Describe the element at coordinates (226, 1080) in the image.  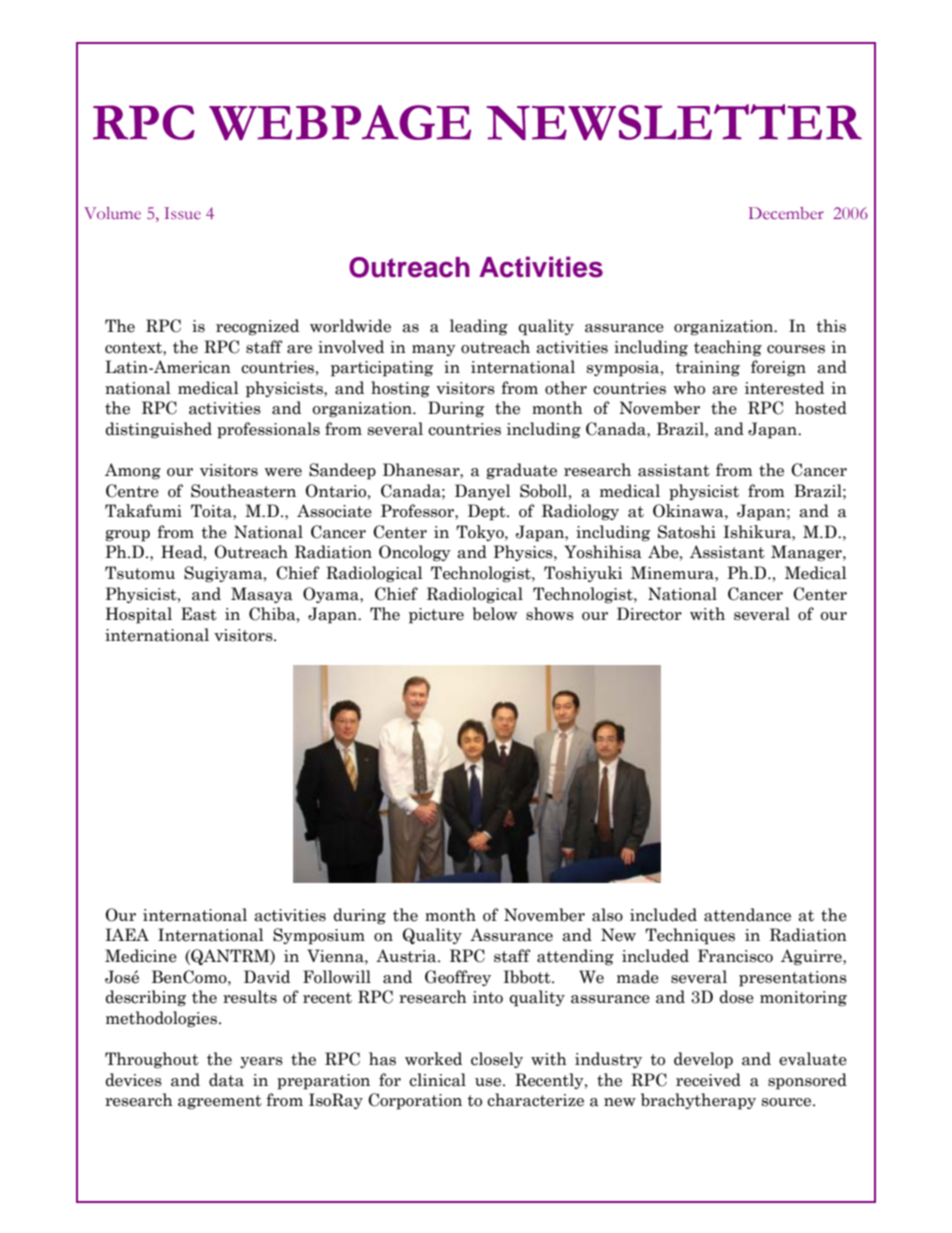
I see `data` at that location.
